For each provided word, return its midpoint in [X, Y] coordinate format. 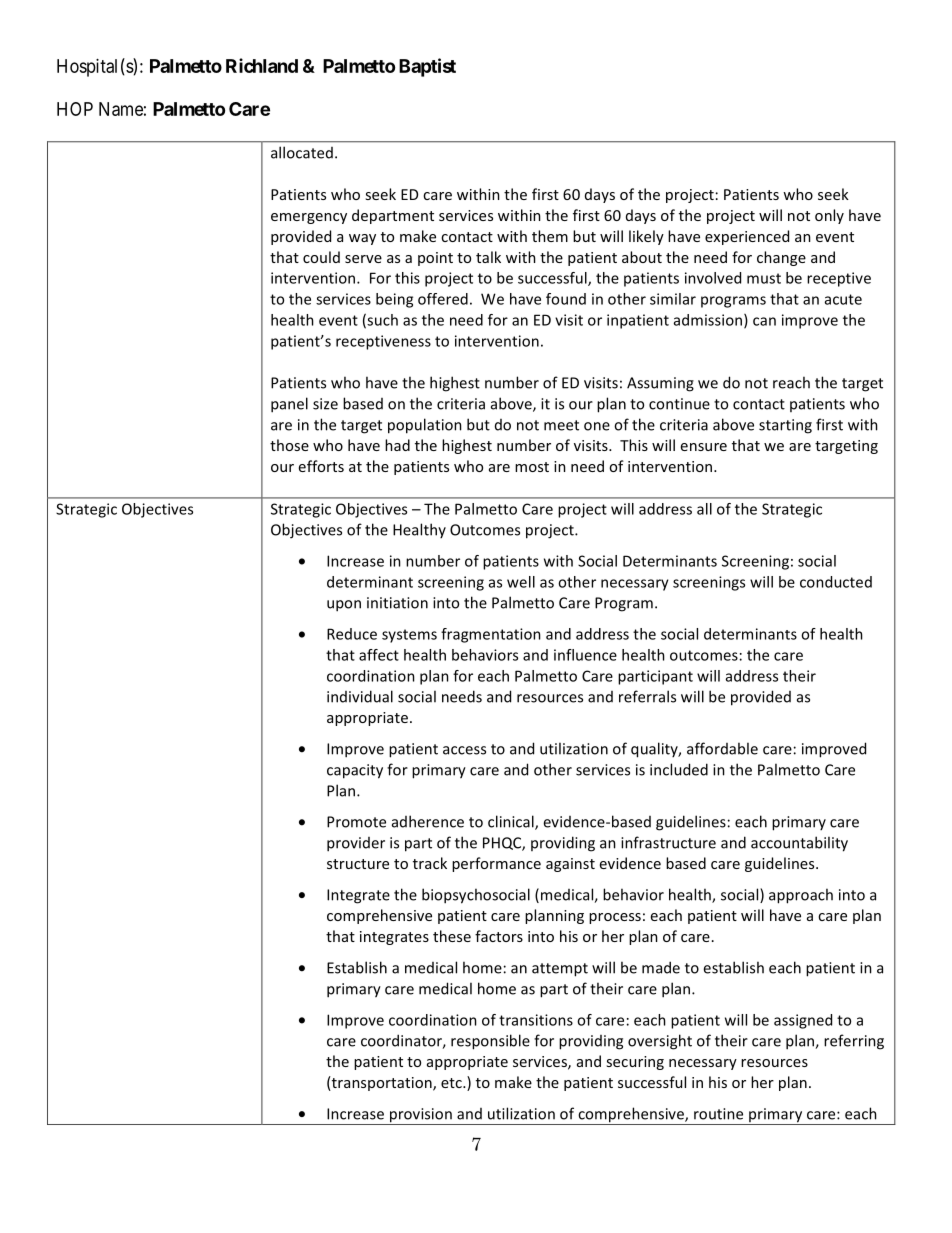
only [829, 216]
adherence [428, 821]
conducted [836, 582]
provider [356, 844]
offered [443, 299]
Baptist [427, 67]
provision [420, 1116]
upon [344, 606]
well [521, 582]
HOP [75, 109]
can [764, 321]
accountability [799, 844]
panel [289, 405]
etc [452, 1083]
